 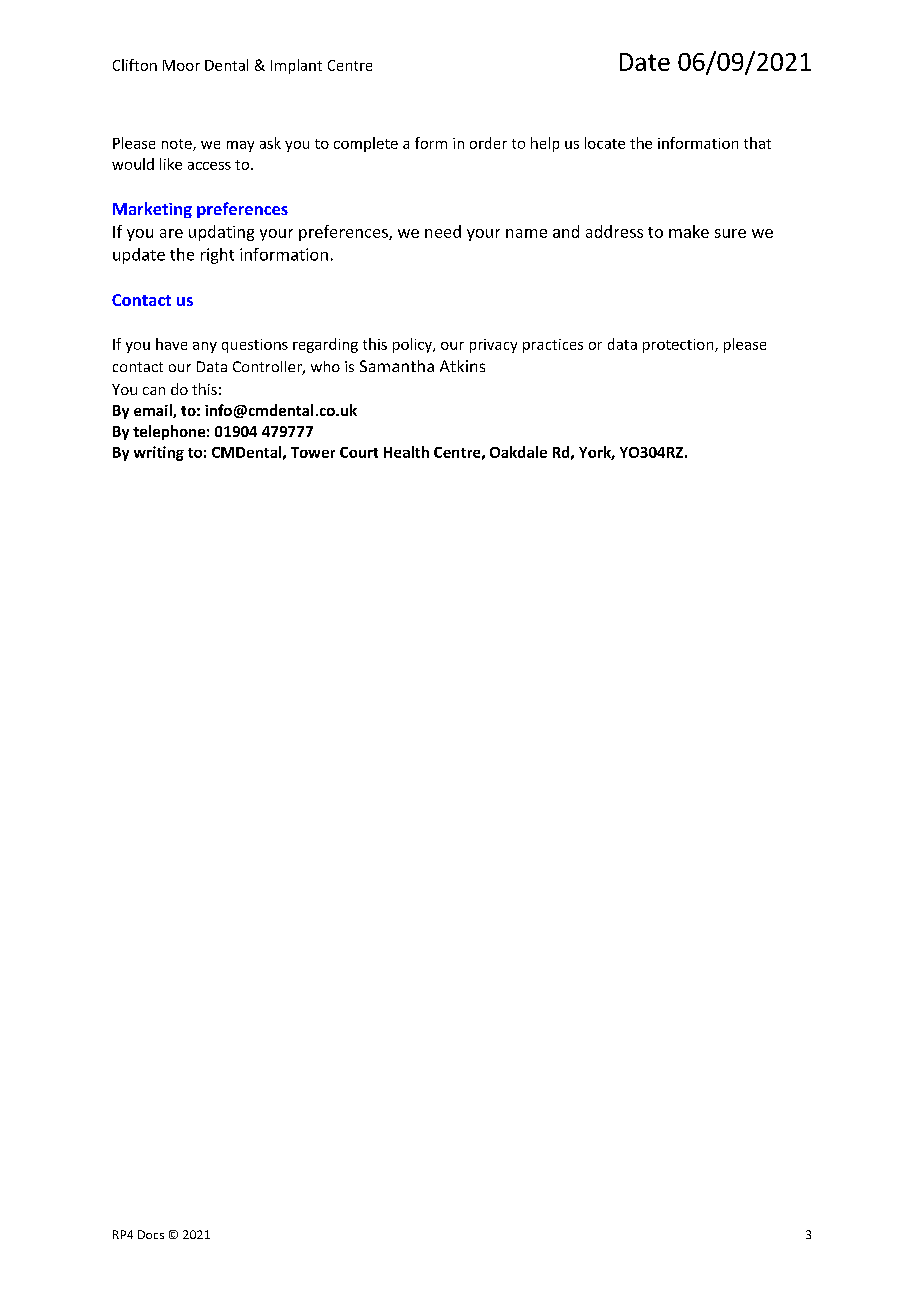 What do you see at coordinates (359, 452) in the image?
I see `Court` at bounding box center [359, 452].
